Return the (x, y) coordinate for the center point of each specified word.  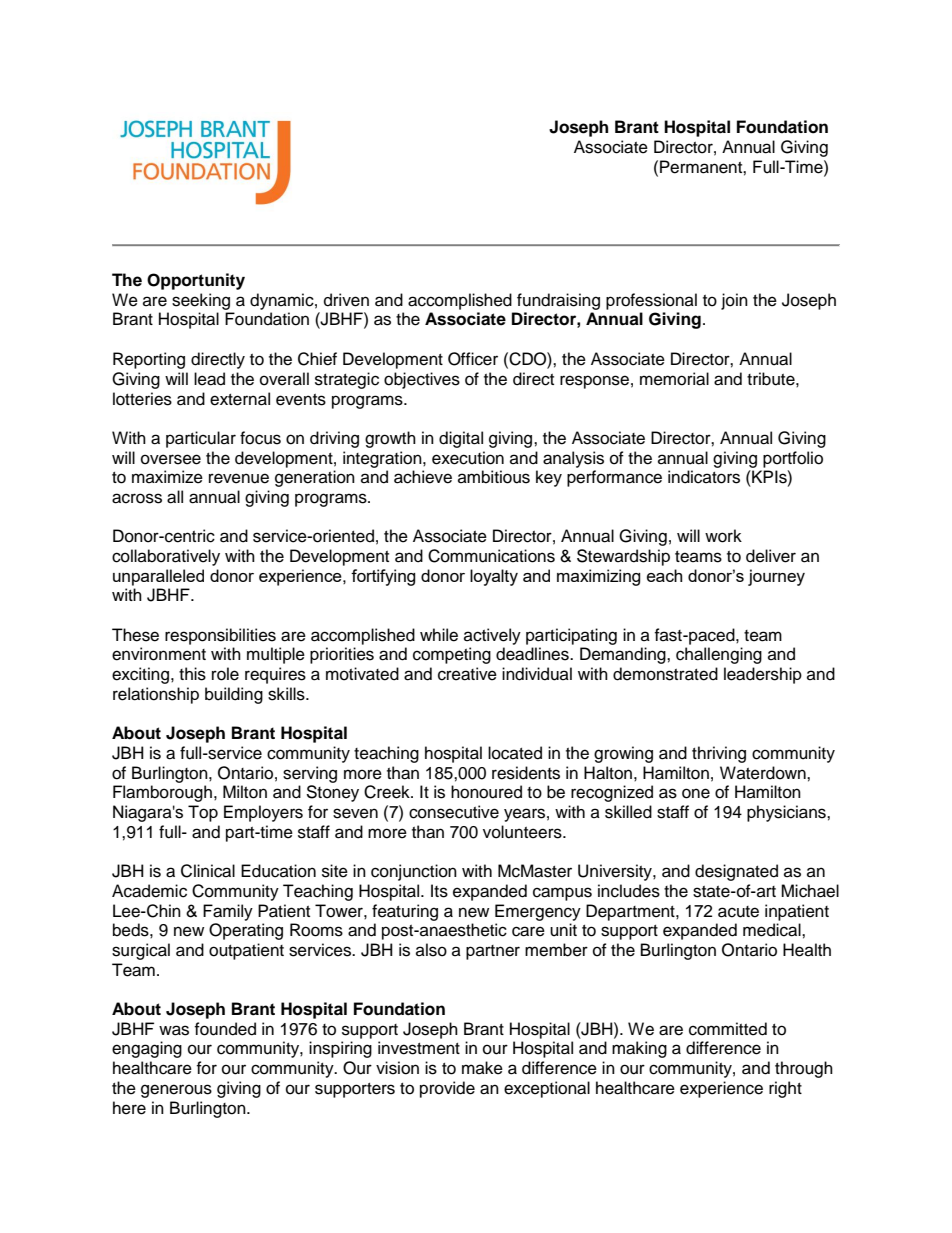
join (734, 301)
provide (447, 1089)
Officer (473, 359)
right (785, 1089)
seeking (201, 301)
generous (176, 1091)
